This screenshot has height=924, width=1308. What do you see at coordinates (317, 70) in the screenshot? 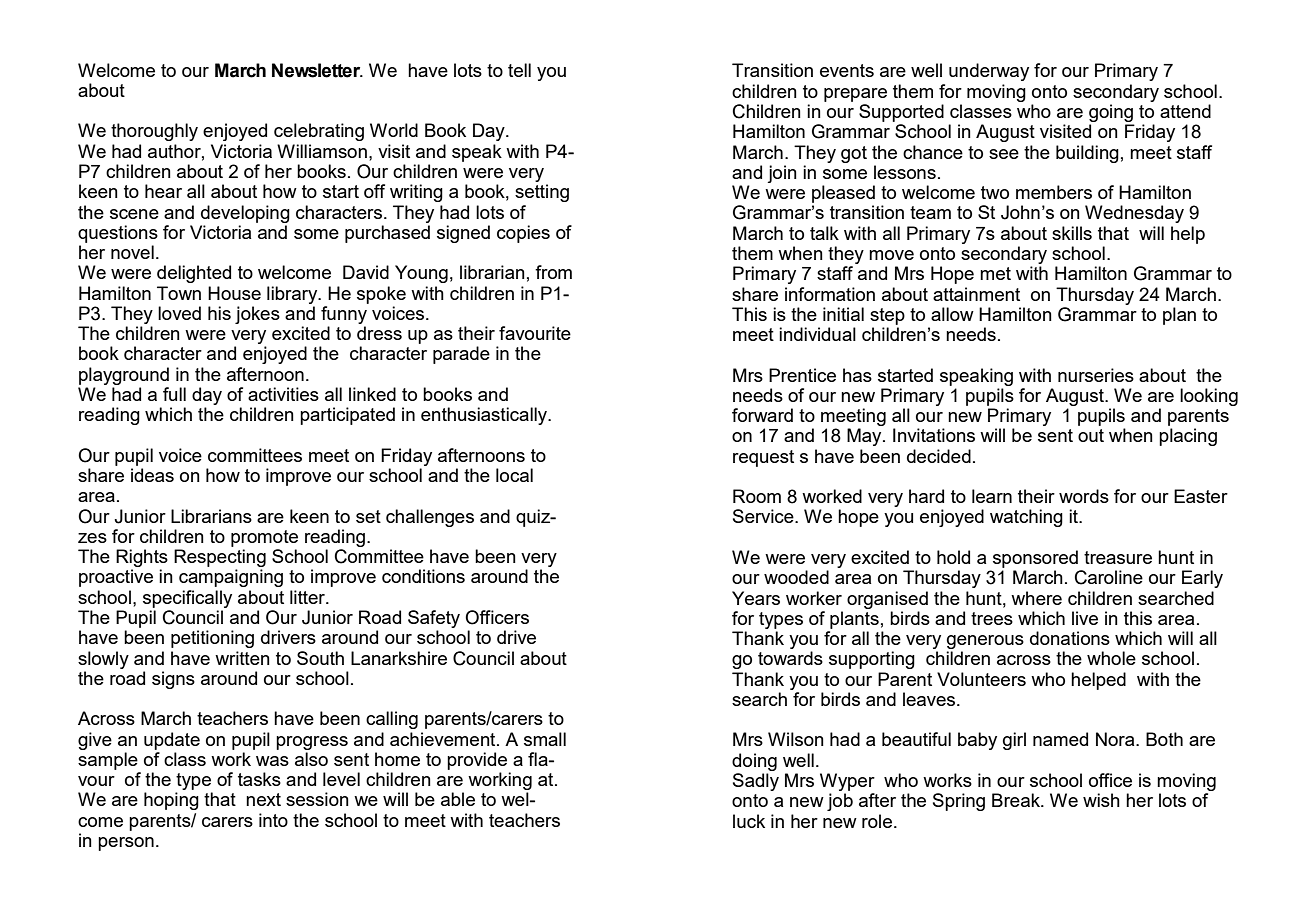
I see `Newsletter` at bounding box center [317, 70].
